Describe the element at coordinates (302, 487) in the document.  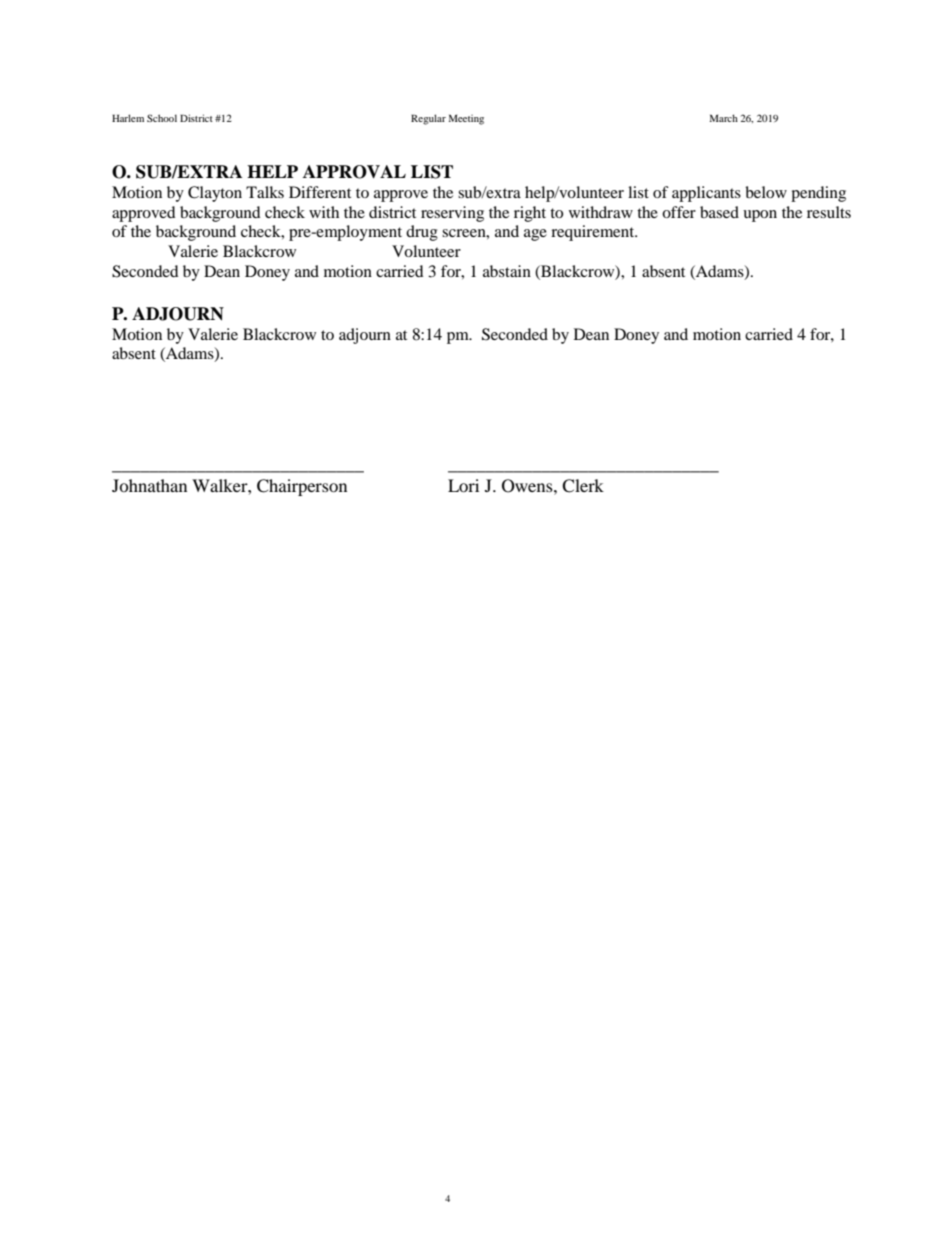
I see `Chairperson` at that location.
